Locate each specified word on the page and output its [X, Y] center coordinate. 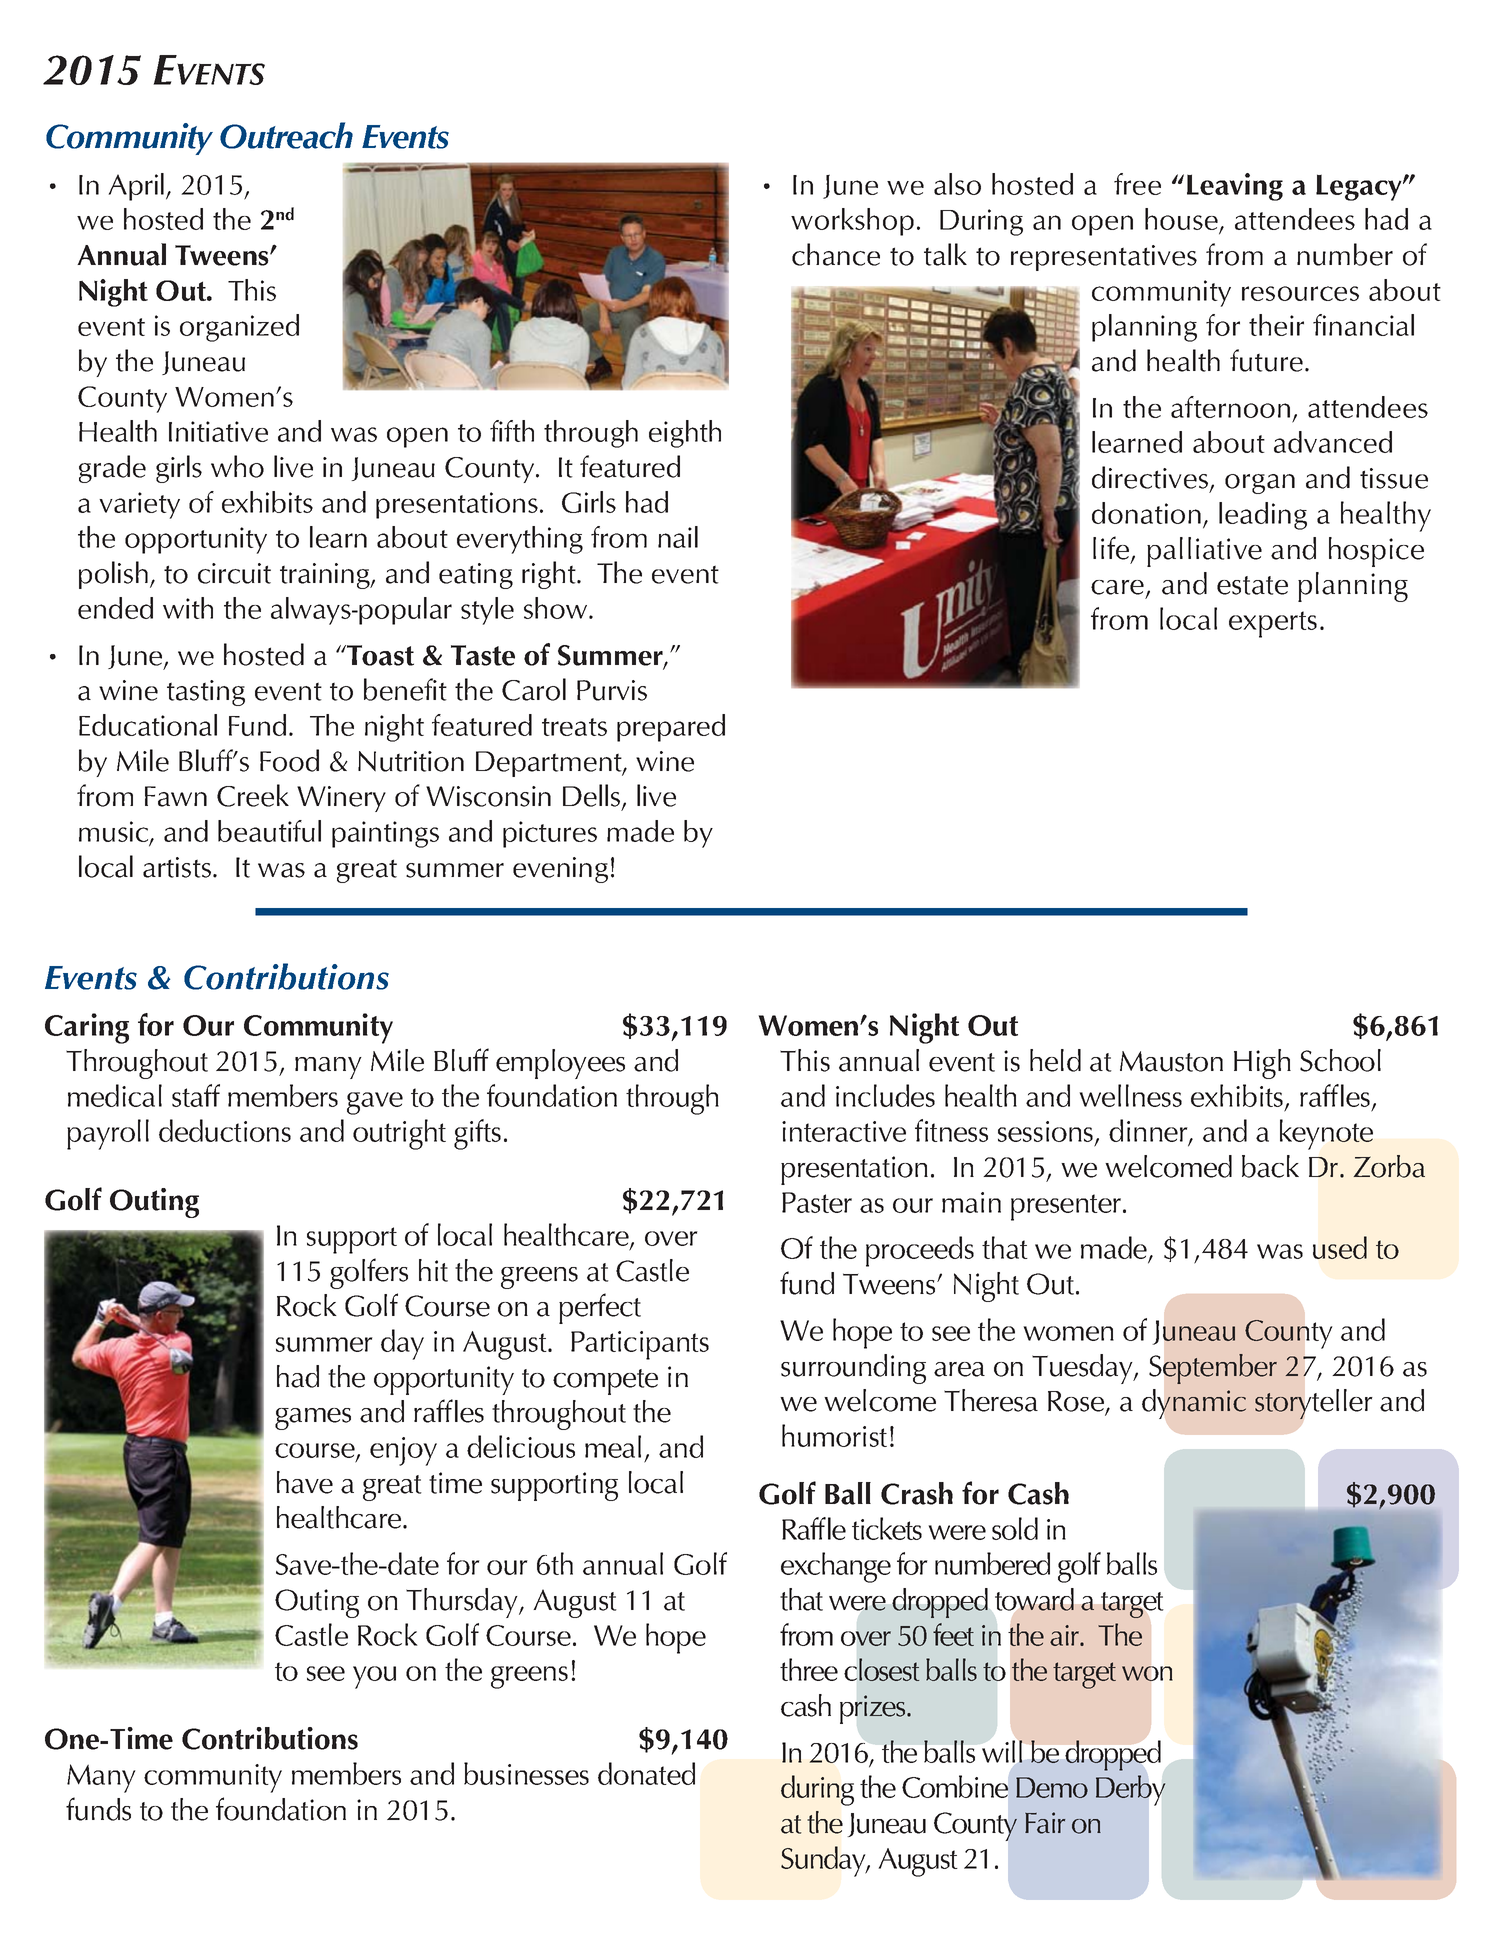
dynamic [1194, 1404]
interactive [844, 1131]
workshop [852, 222]
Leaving [1235, 187]
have [305, 1482]
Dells [593, 796]
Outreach [286, 135]
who [237, 466]
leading [1263, 516]
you [374, 1677]
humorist [834, 1435]
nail [678, 537]
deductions [225, 1130]
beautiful [269, 831]
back [1270, 1166]
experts [1273, 624]
